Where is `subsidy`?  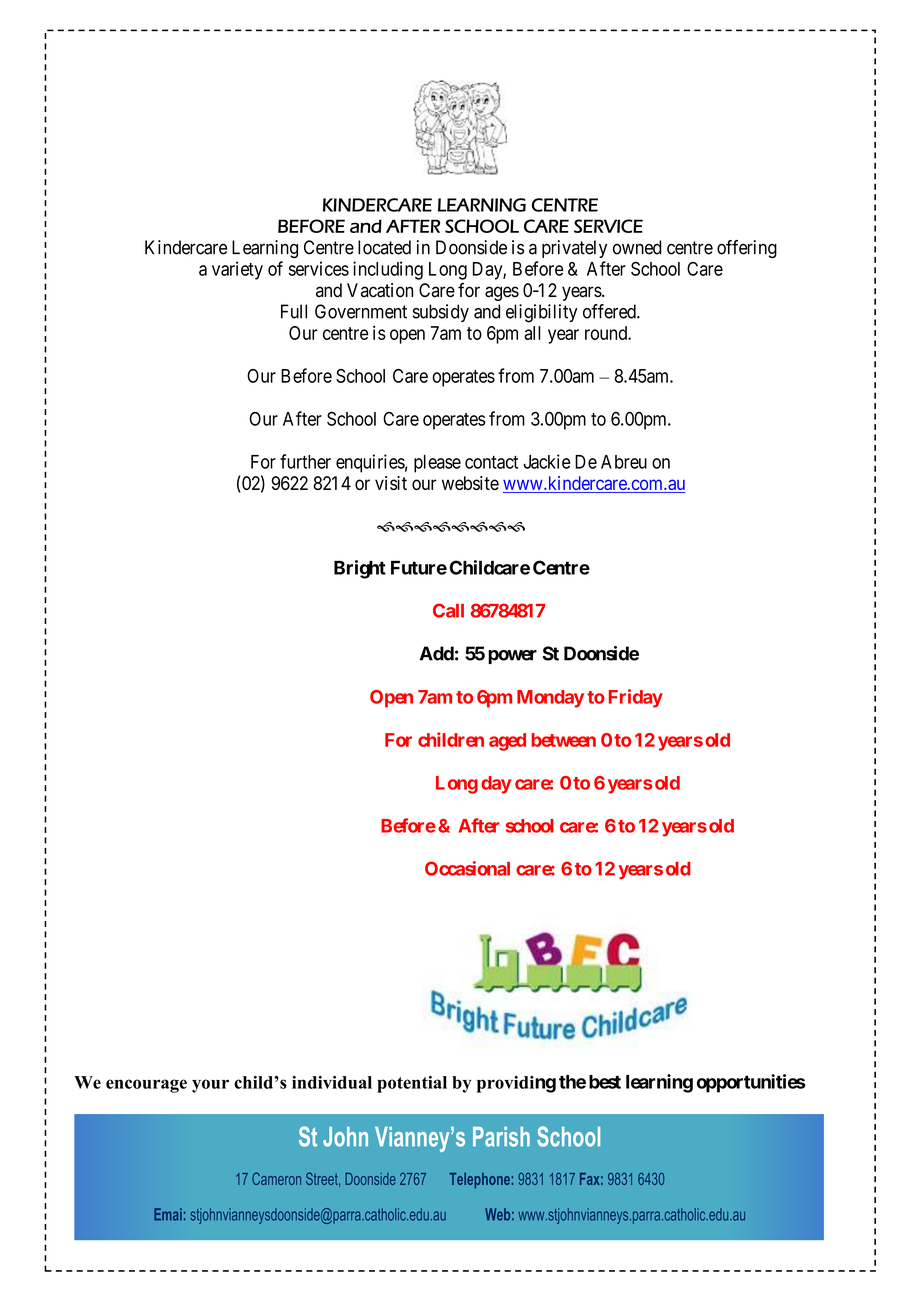
subsidy is located at coordinates (441, 313).
